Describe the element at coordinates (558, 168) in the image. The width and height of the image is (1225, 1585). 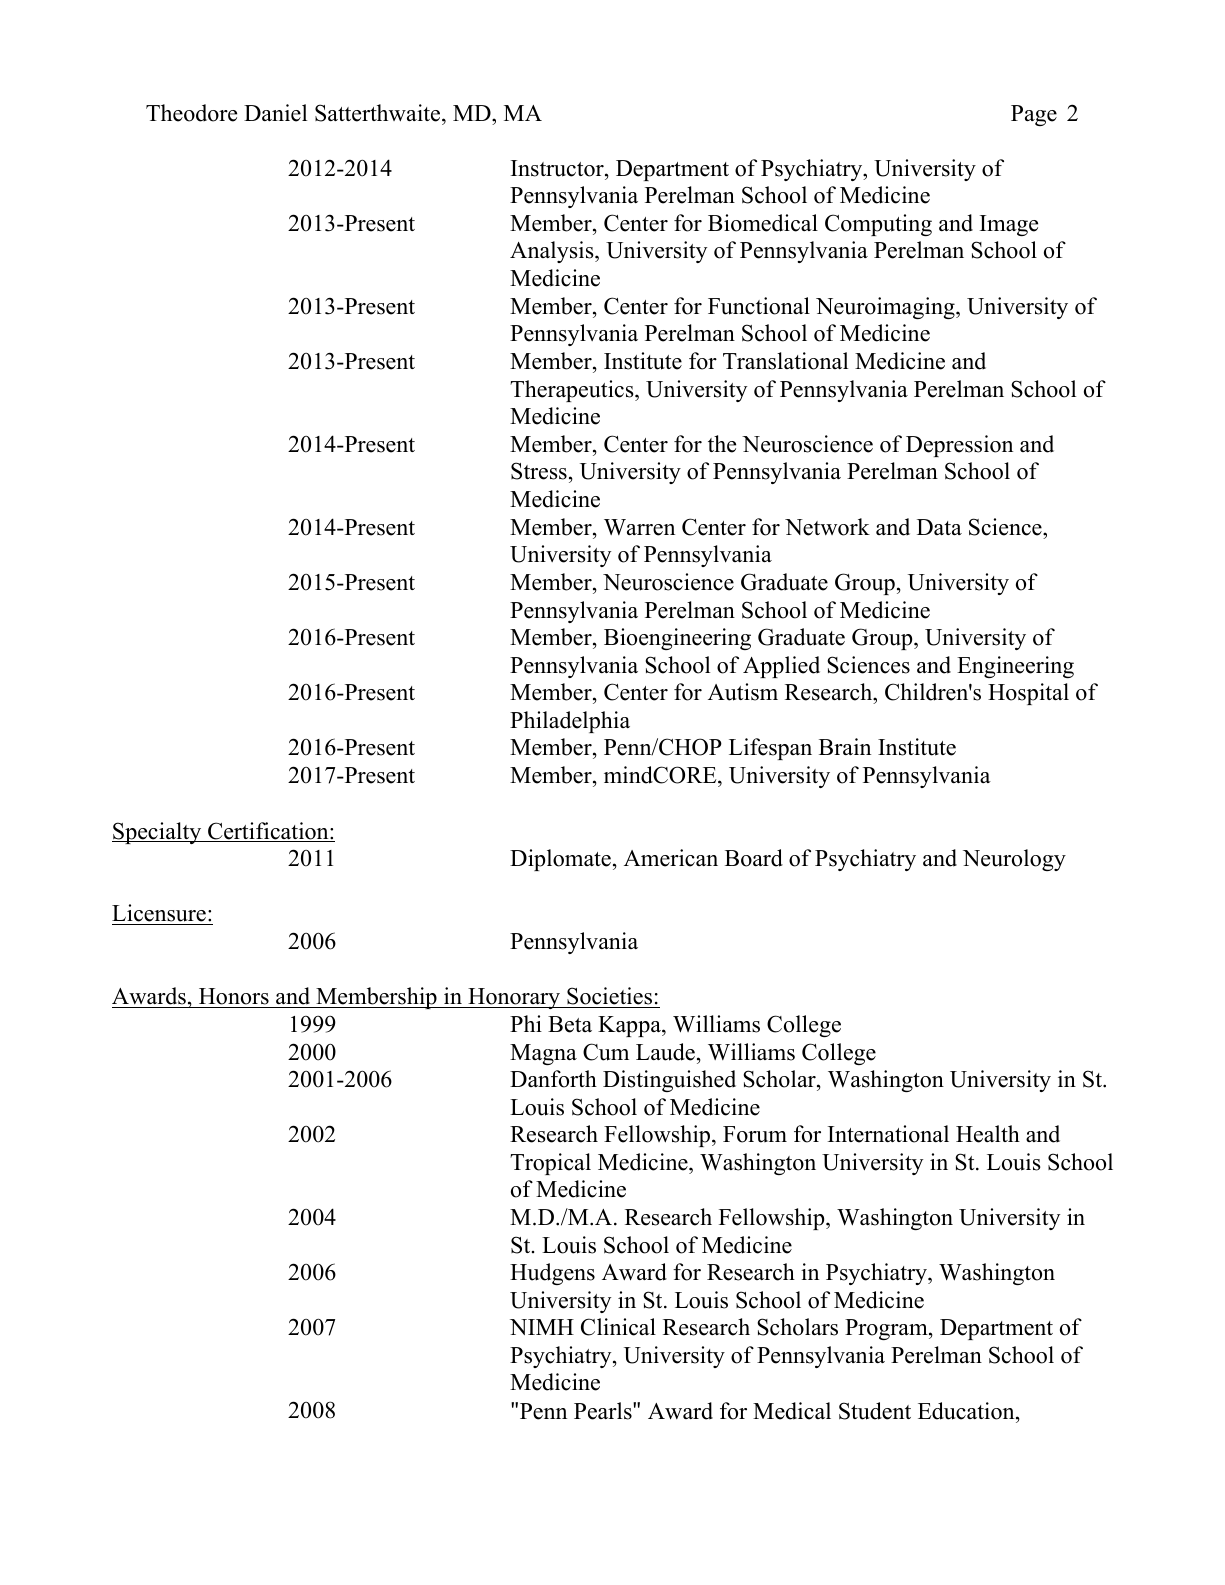
I see `Instructor` at that location.
